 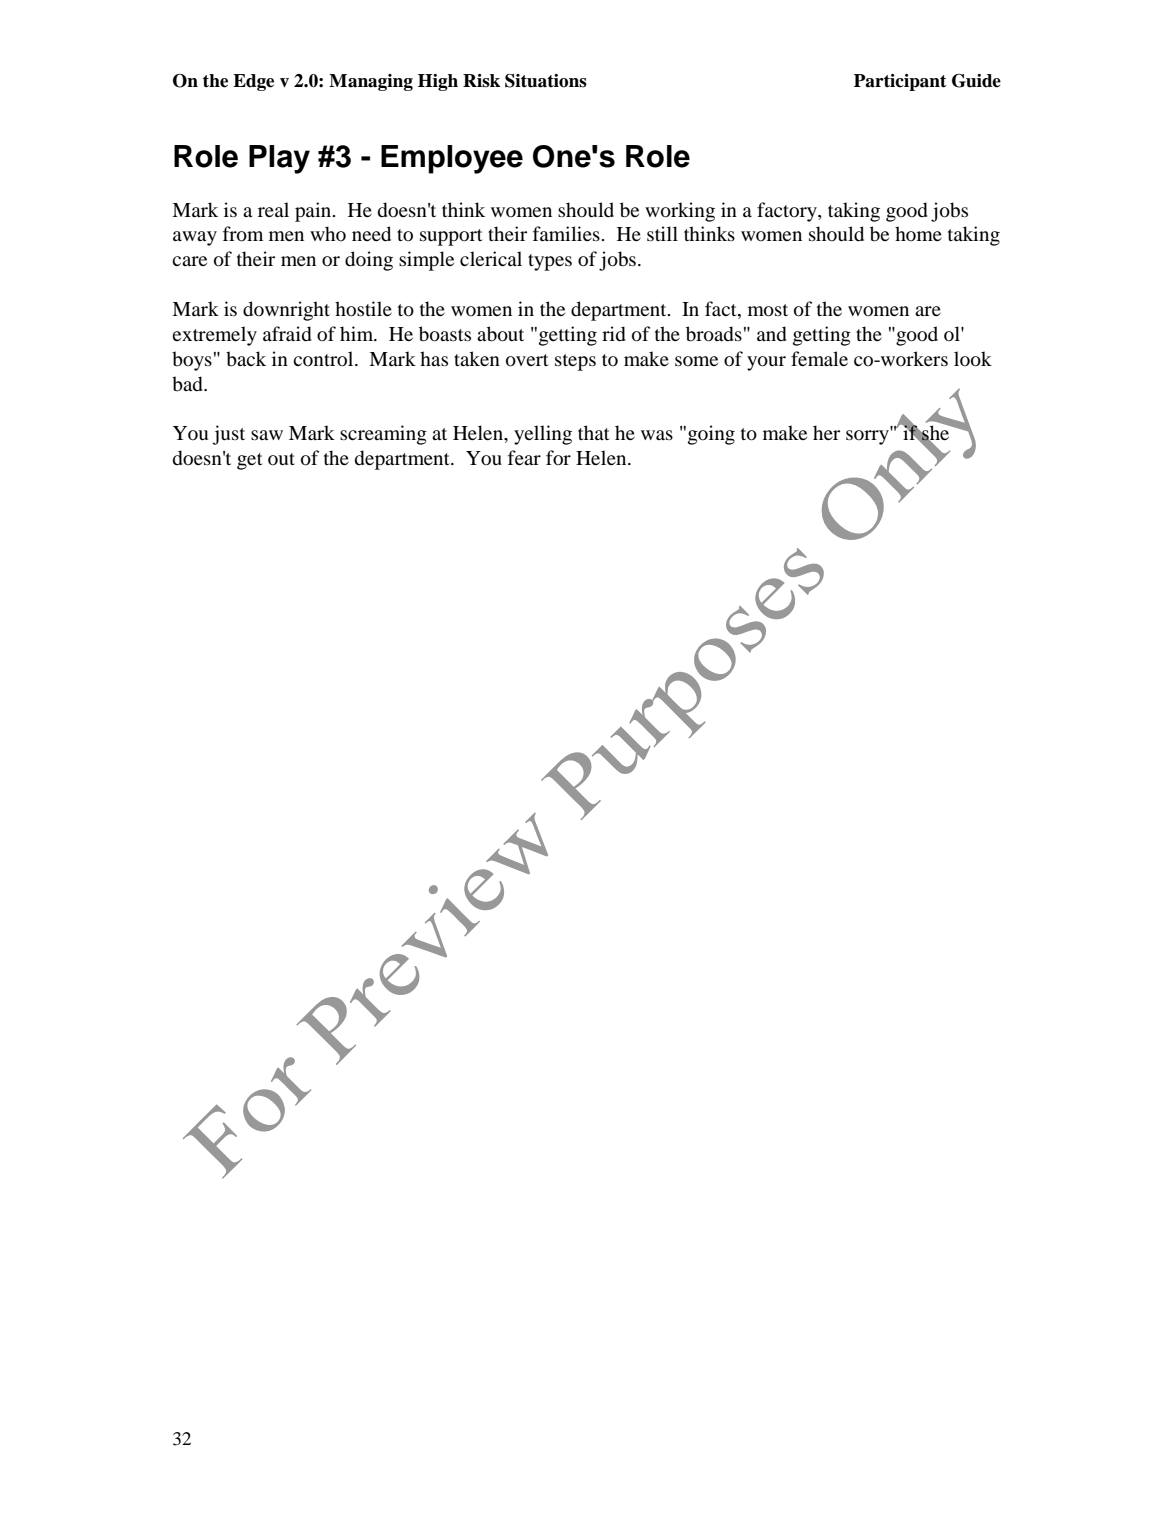 What do you see at coordinates (550, 262) in the screenshot?
I see `types` at bounding box center [550, 262].
